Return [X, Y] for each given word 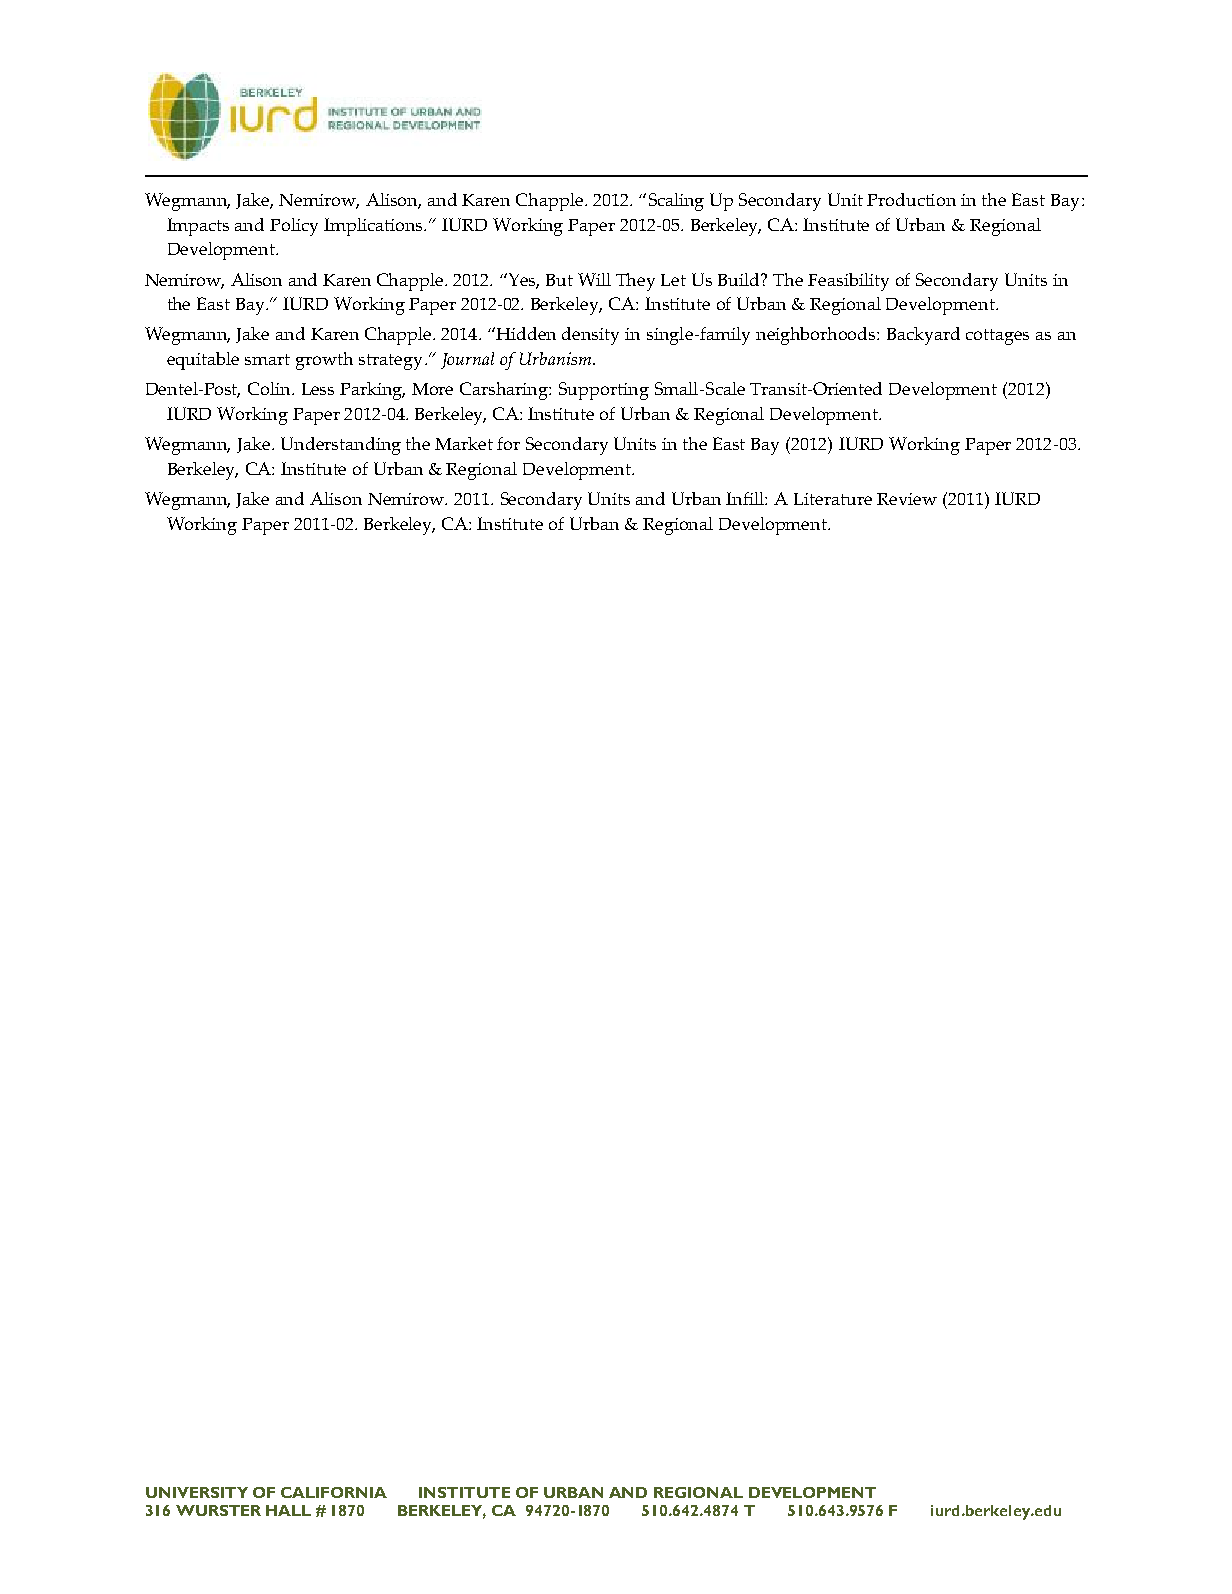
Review [907, 499]
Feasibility [848, 282]
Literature [833, 499]
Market [464, 443]
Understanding [341, 446]
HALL [288, 1510]
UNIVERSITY [197, 1492]
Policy [294, 227]
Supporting [604, 391]
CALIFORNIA [334, 1492]
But [559, 280]
